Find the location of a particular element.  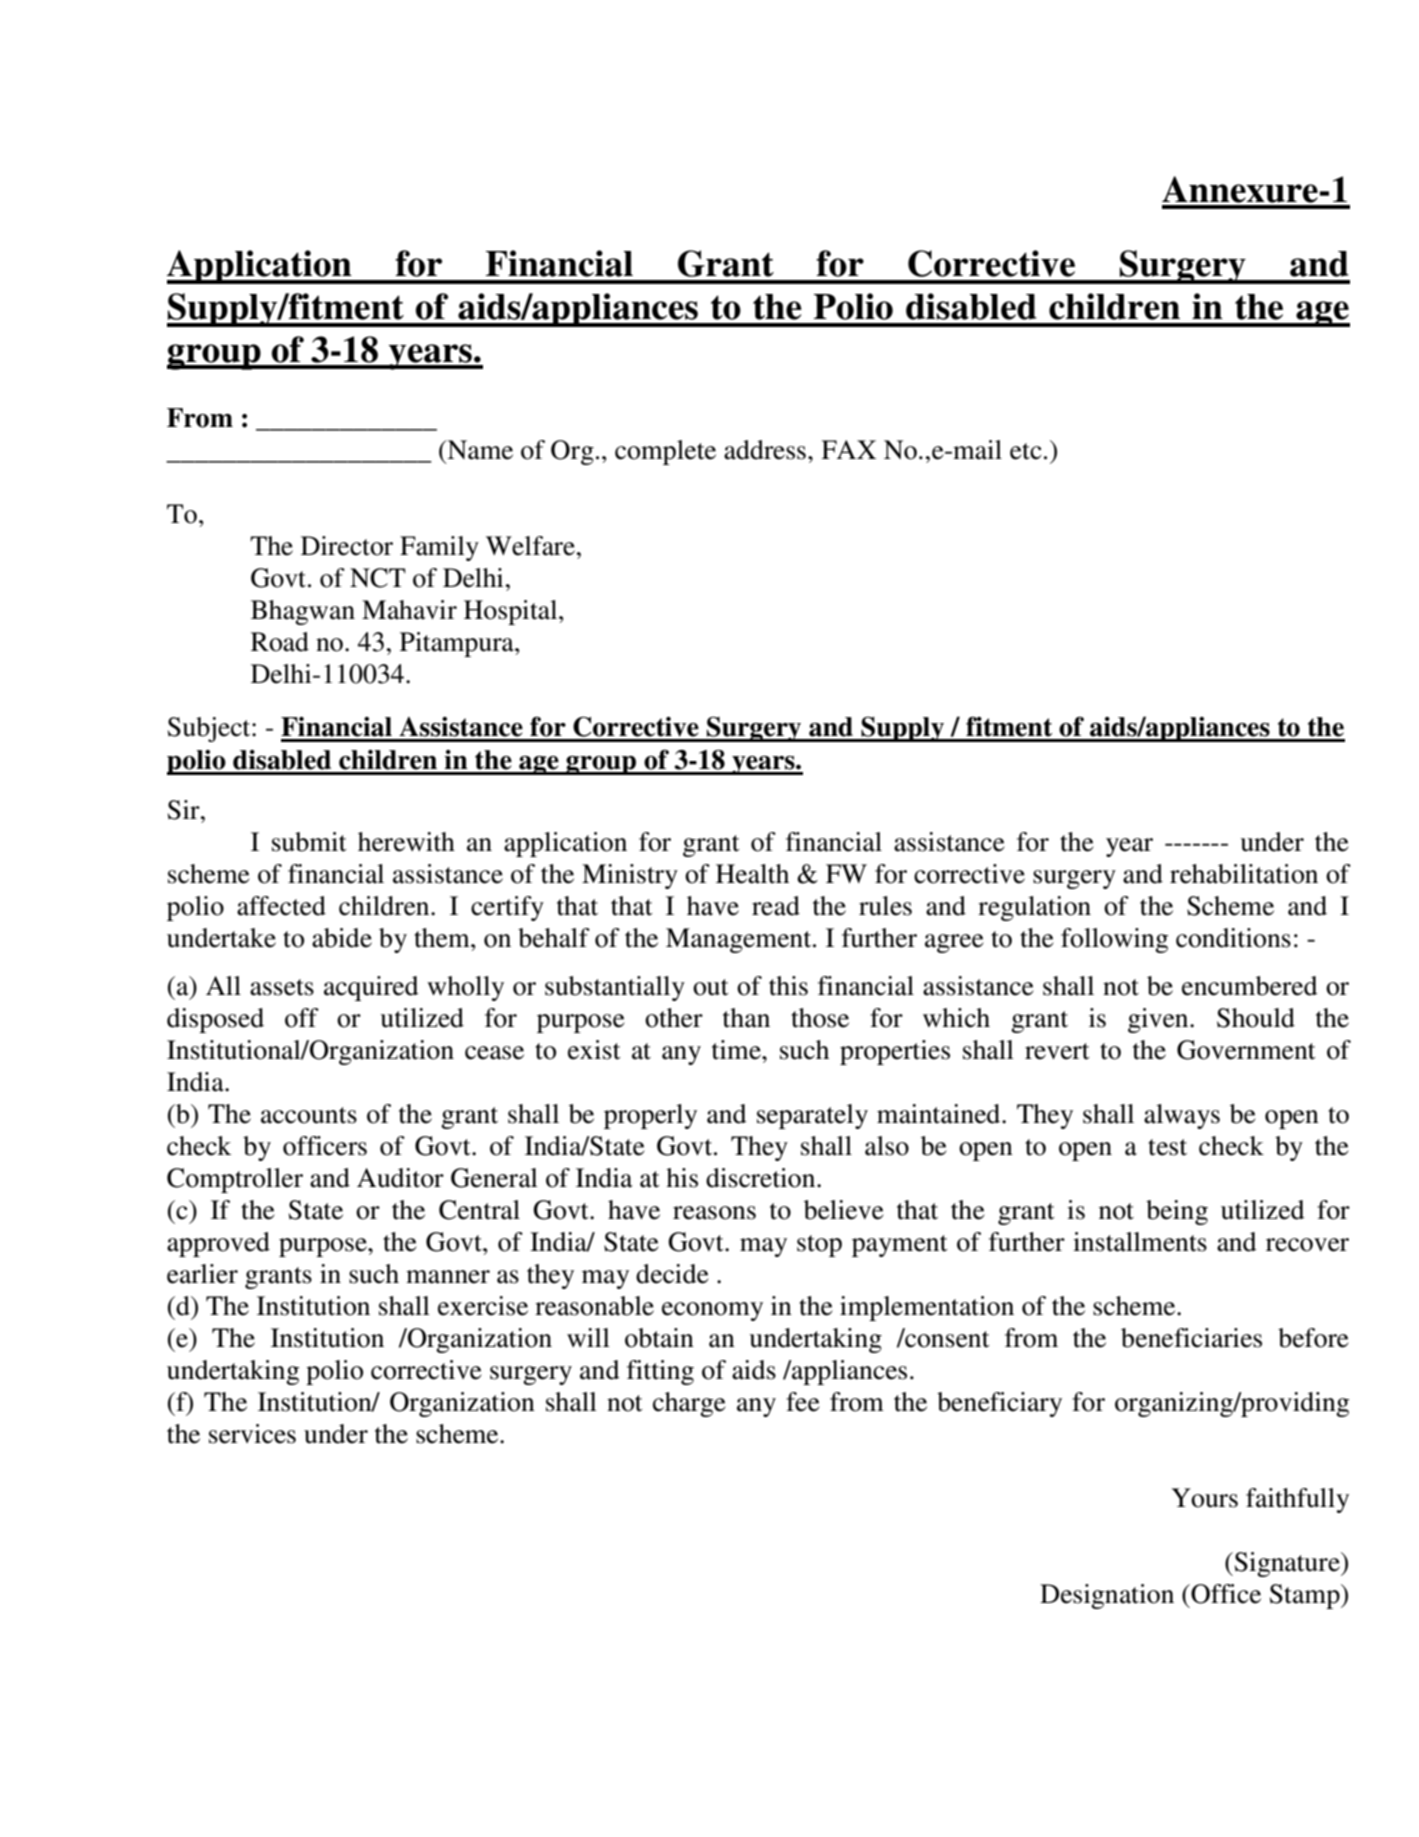

address is located at coordinates (765, 450).
